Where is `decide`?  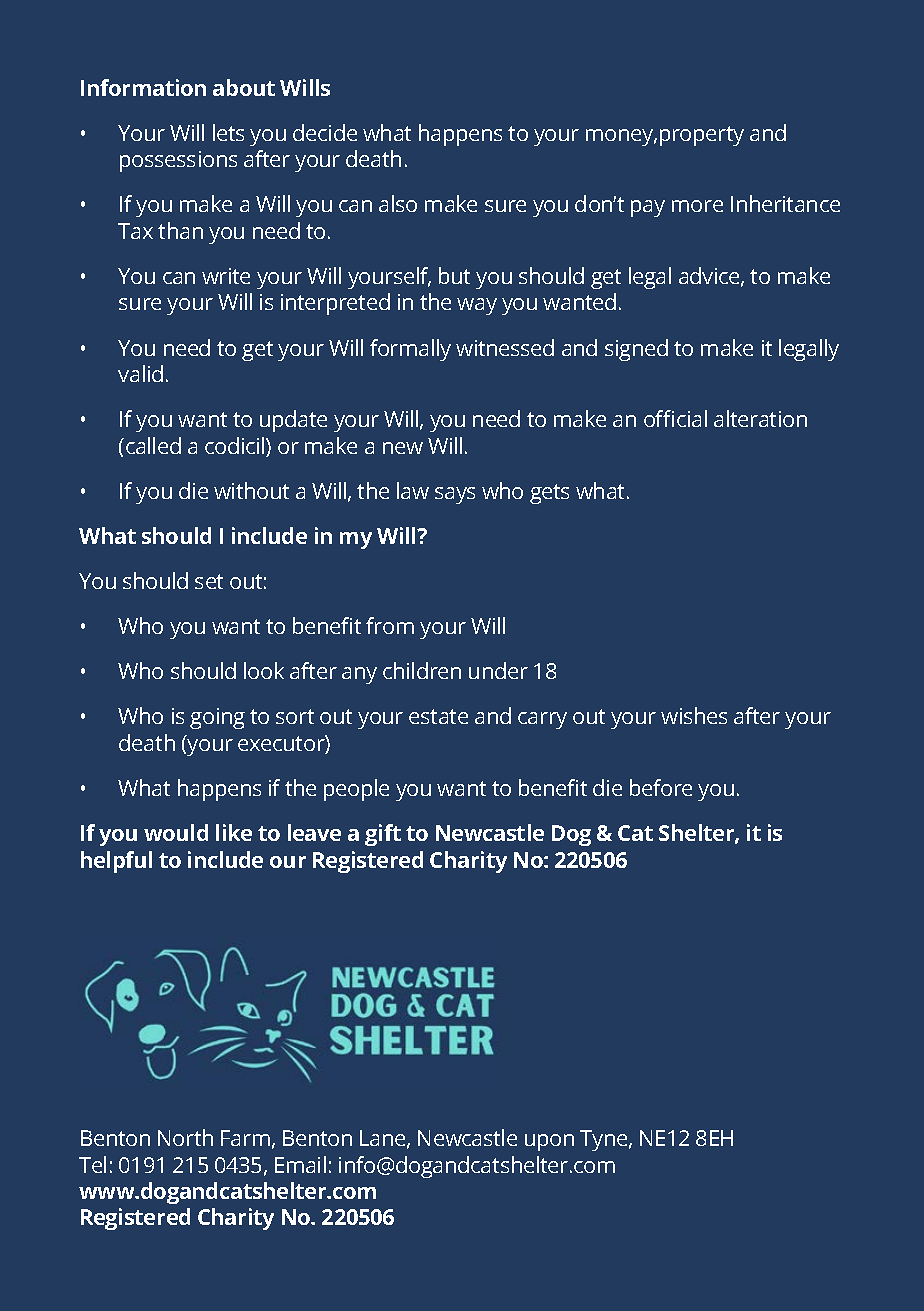
decide is located at coordinates (325, 132).
